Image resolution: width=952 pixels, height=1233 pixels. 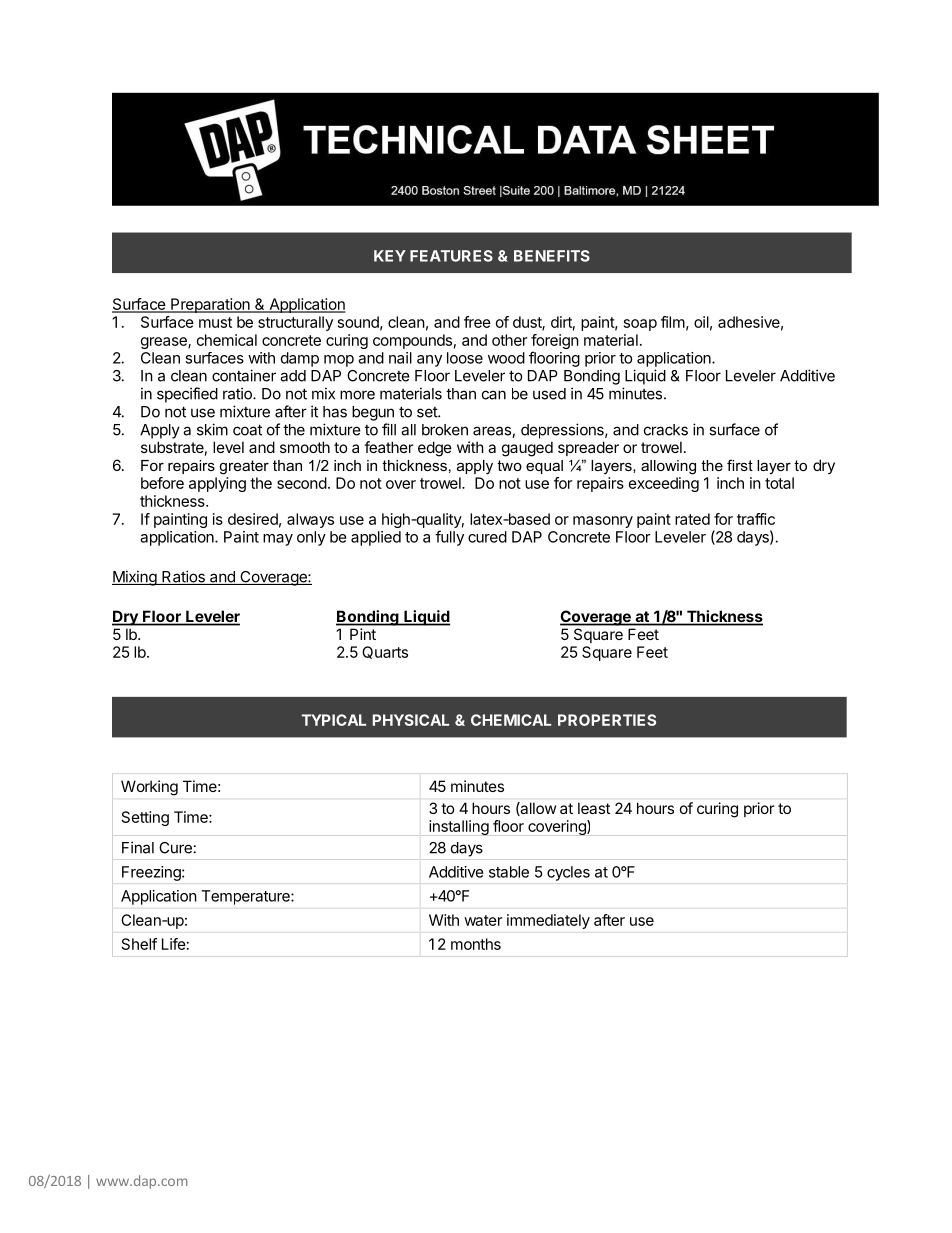 What do you see at coordinates (483, 920) in the page?
I see `water` at bounding box center [483, 920].
